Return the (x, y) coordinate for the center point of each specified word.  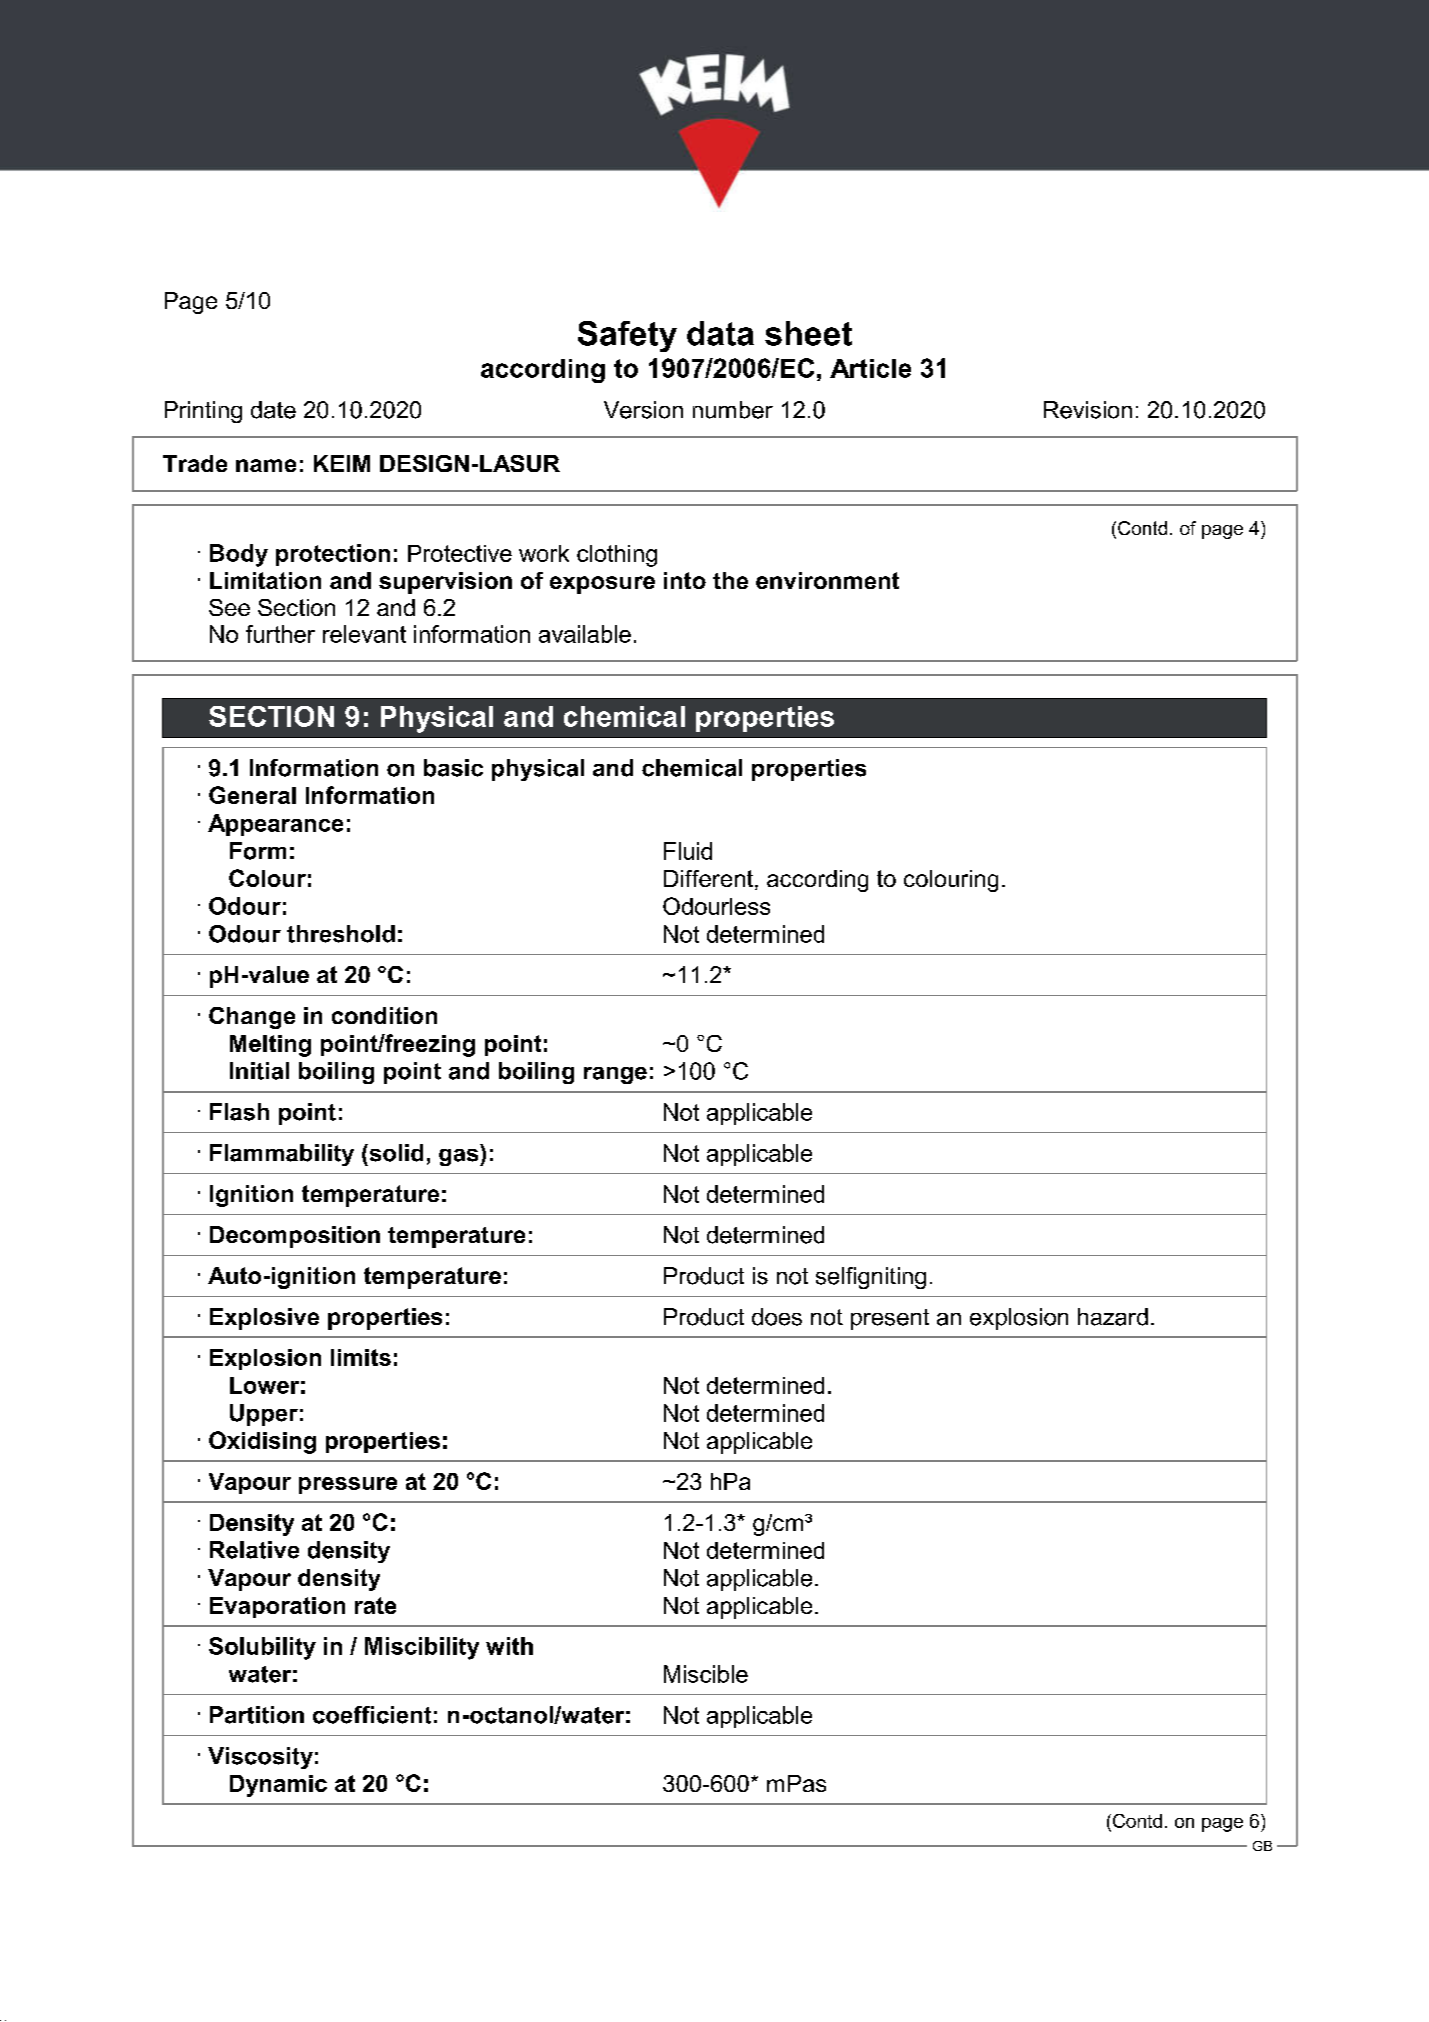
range (615, 1075)
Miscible (706, 1674)
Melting (270, 1046)
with (509, 1646)
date (273, 410)
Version (643, 410)
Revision (1088, 410)
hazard (1113, 1317)
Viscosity (260, 1758)
